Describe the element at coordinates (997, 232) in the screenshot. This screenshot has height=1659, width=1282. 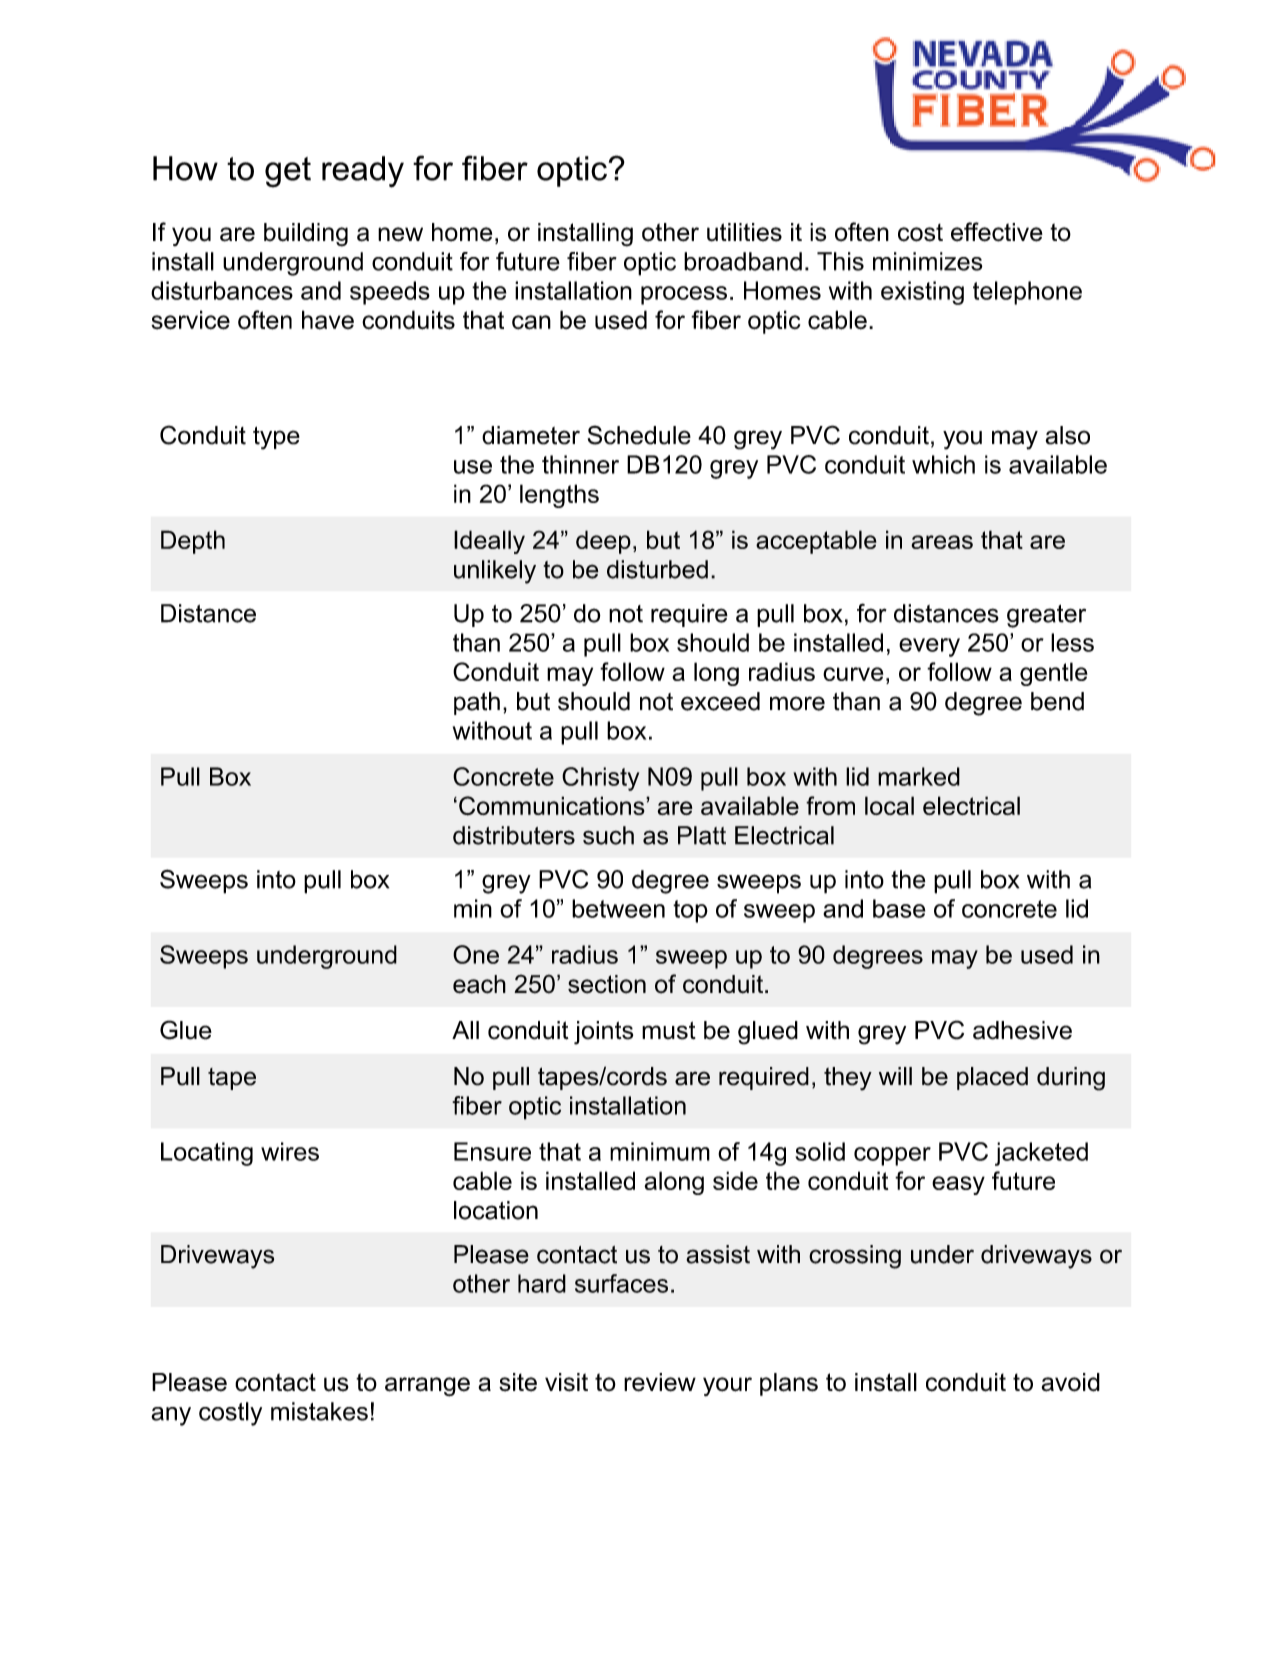
I see `effective` at that location.
